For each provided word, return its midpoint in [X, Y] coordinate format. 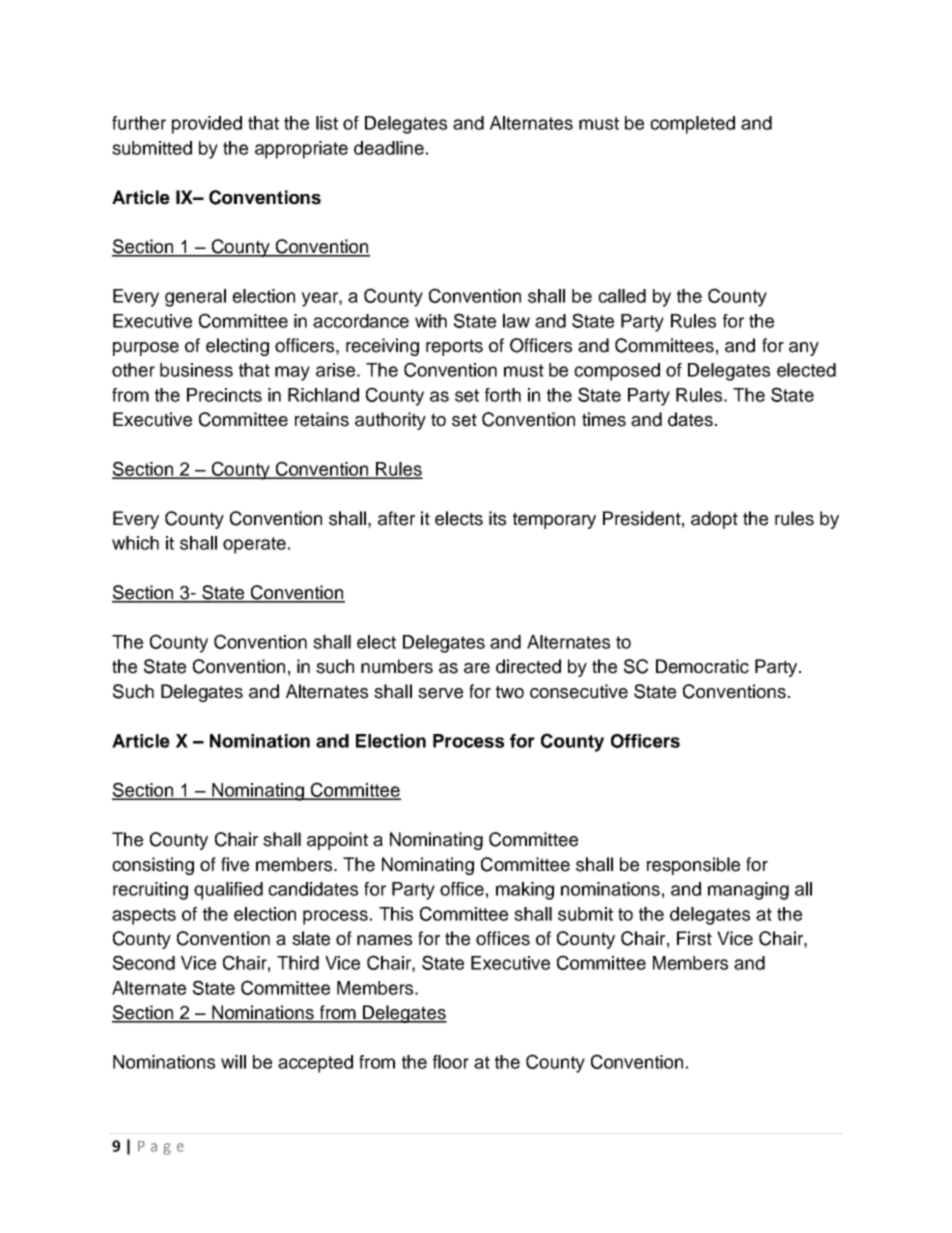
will [233, 1062]
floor [451, 1062]
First [694, 938]
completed [692, 125]
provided [207, 125]
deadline [389, 148]
